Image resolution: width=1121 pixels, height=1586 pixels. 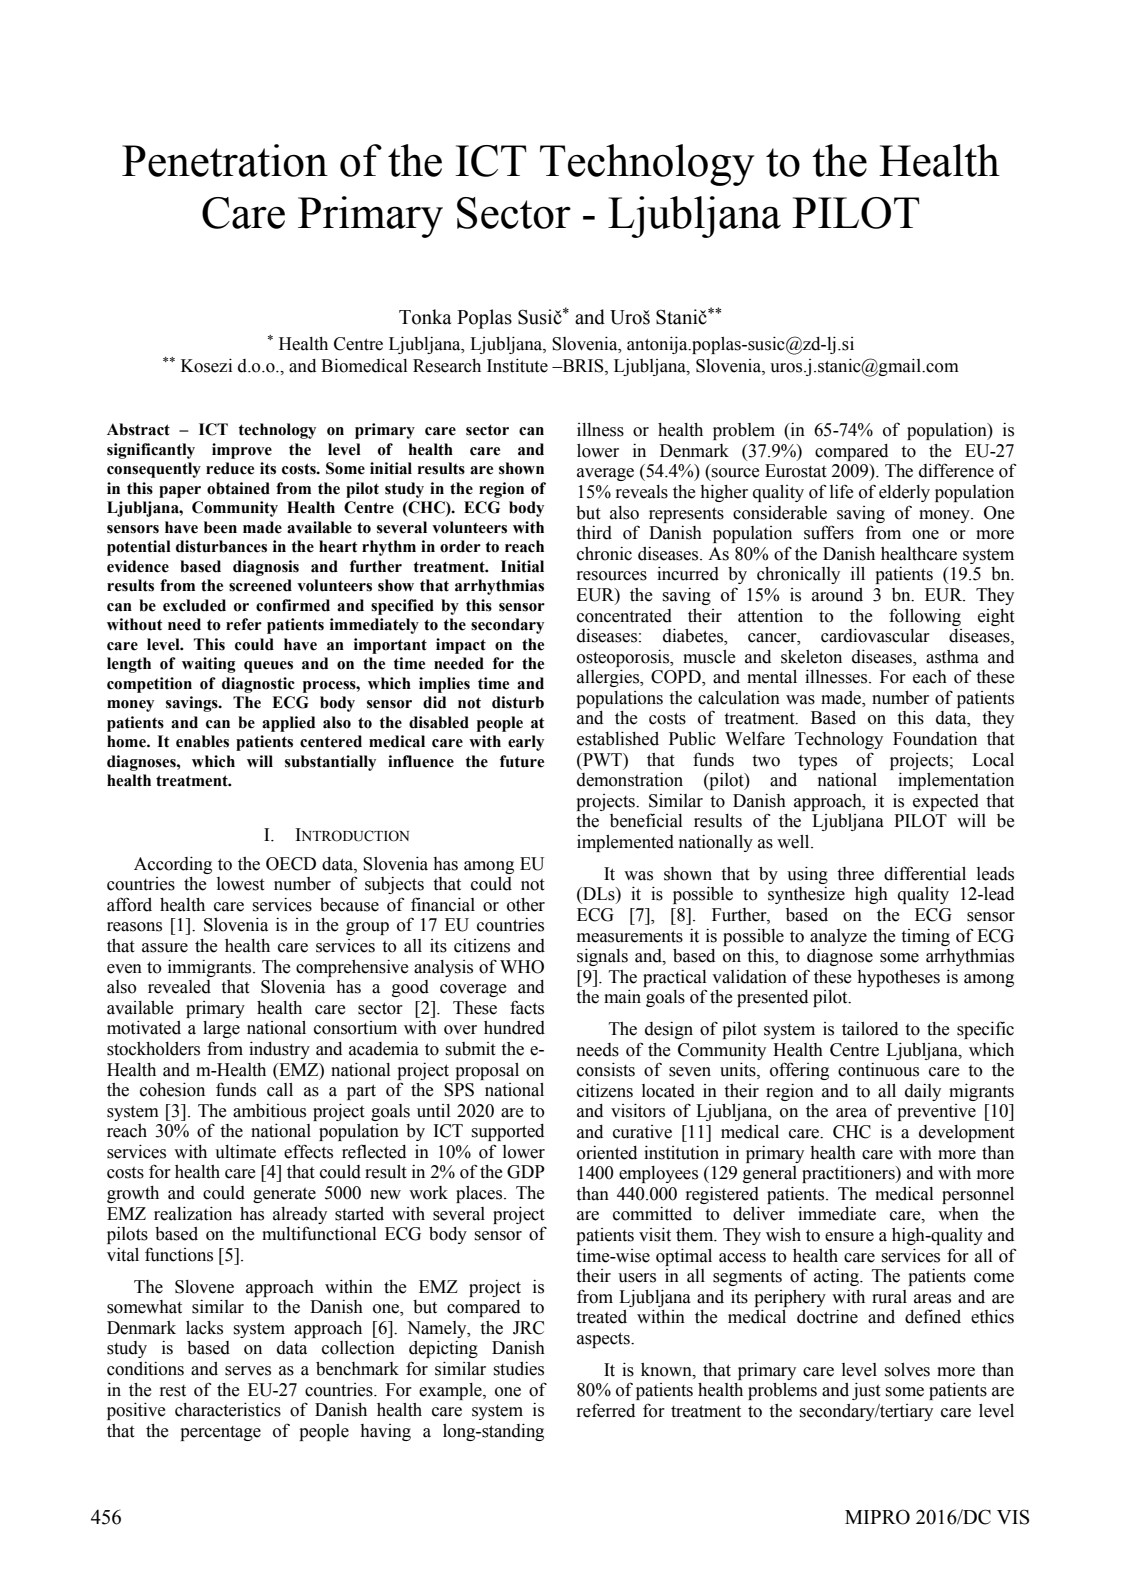 What do you see at coordinates (946, 802) in the document?
I see `expected` at bounding box center [946, 802].
